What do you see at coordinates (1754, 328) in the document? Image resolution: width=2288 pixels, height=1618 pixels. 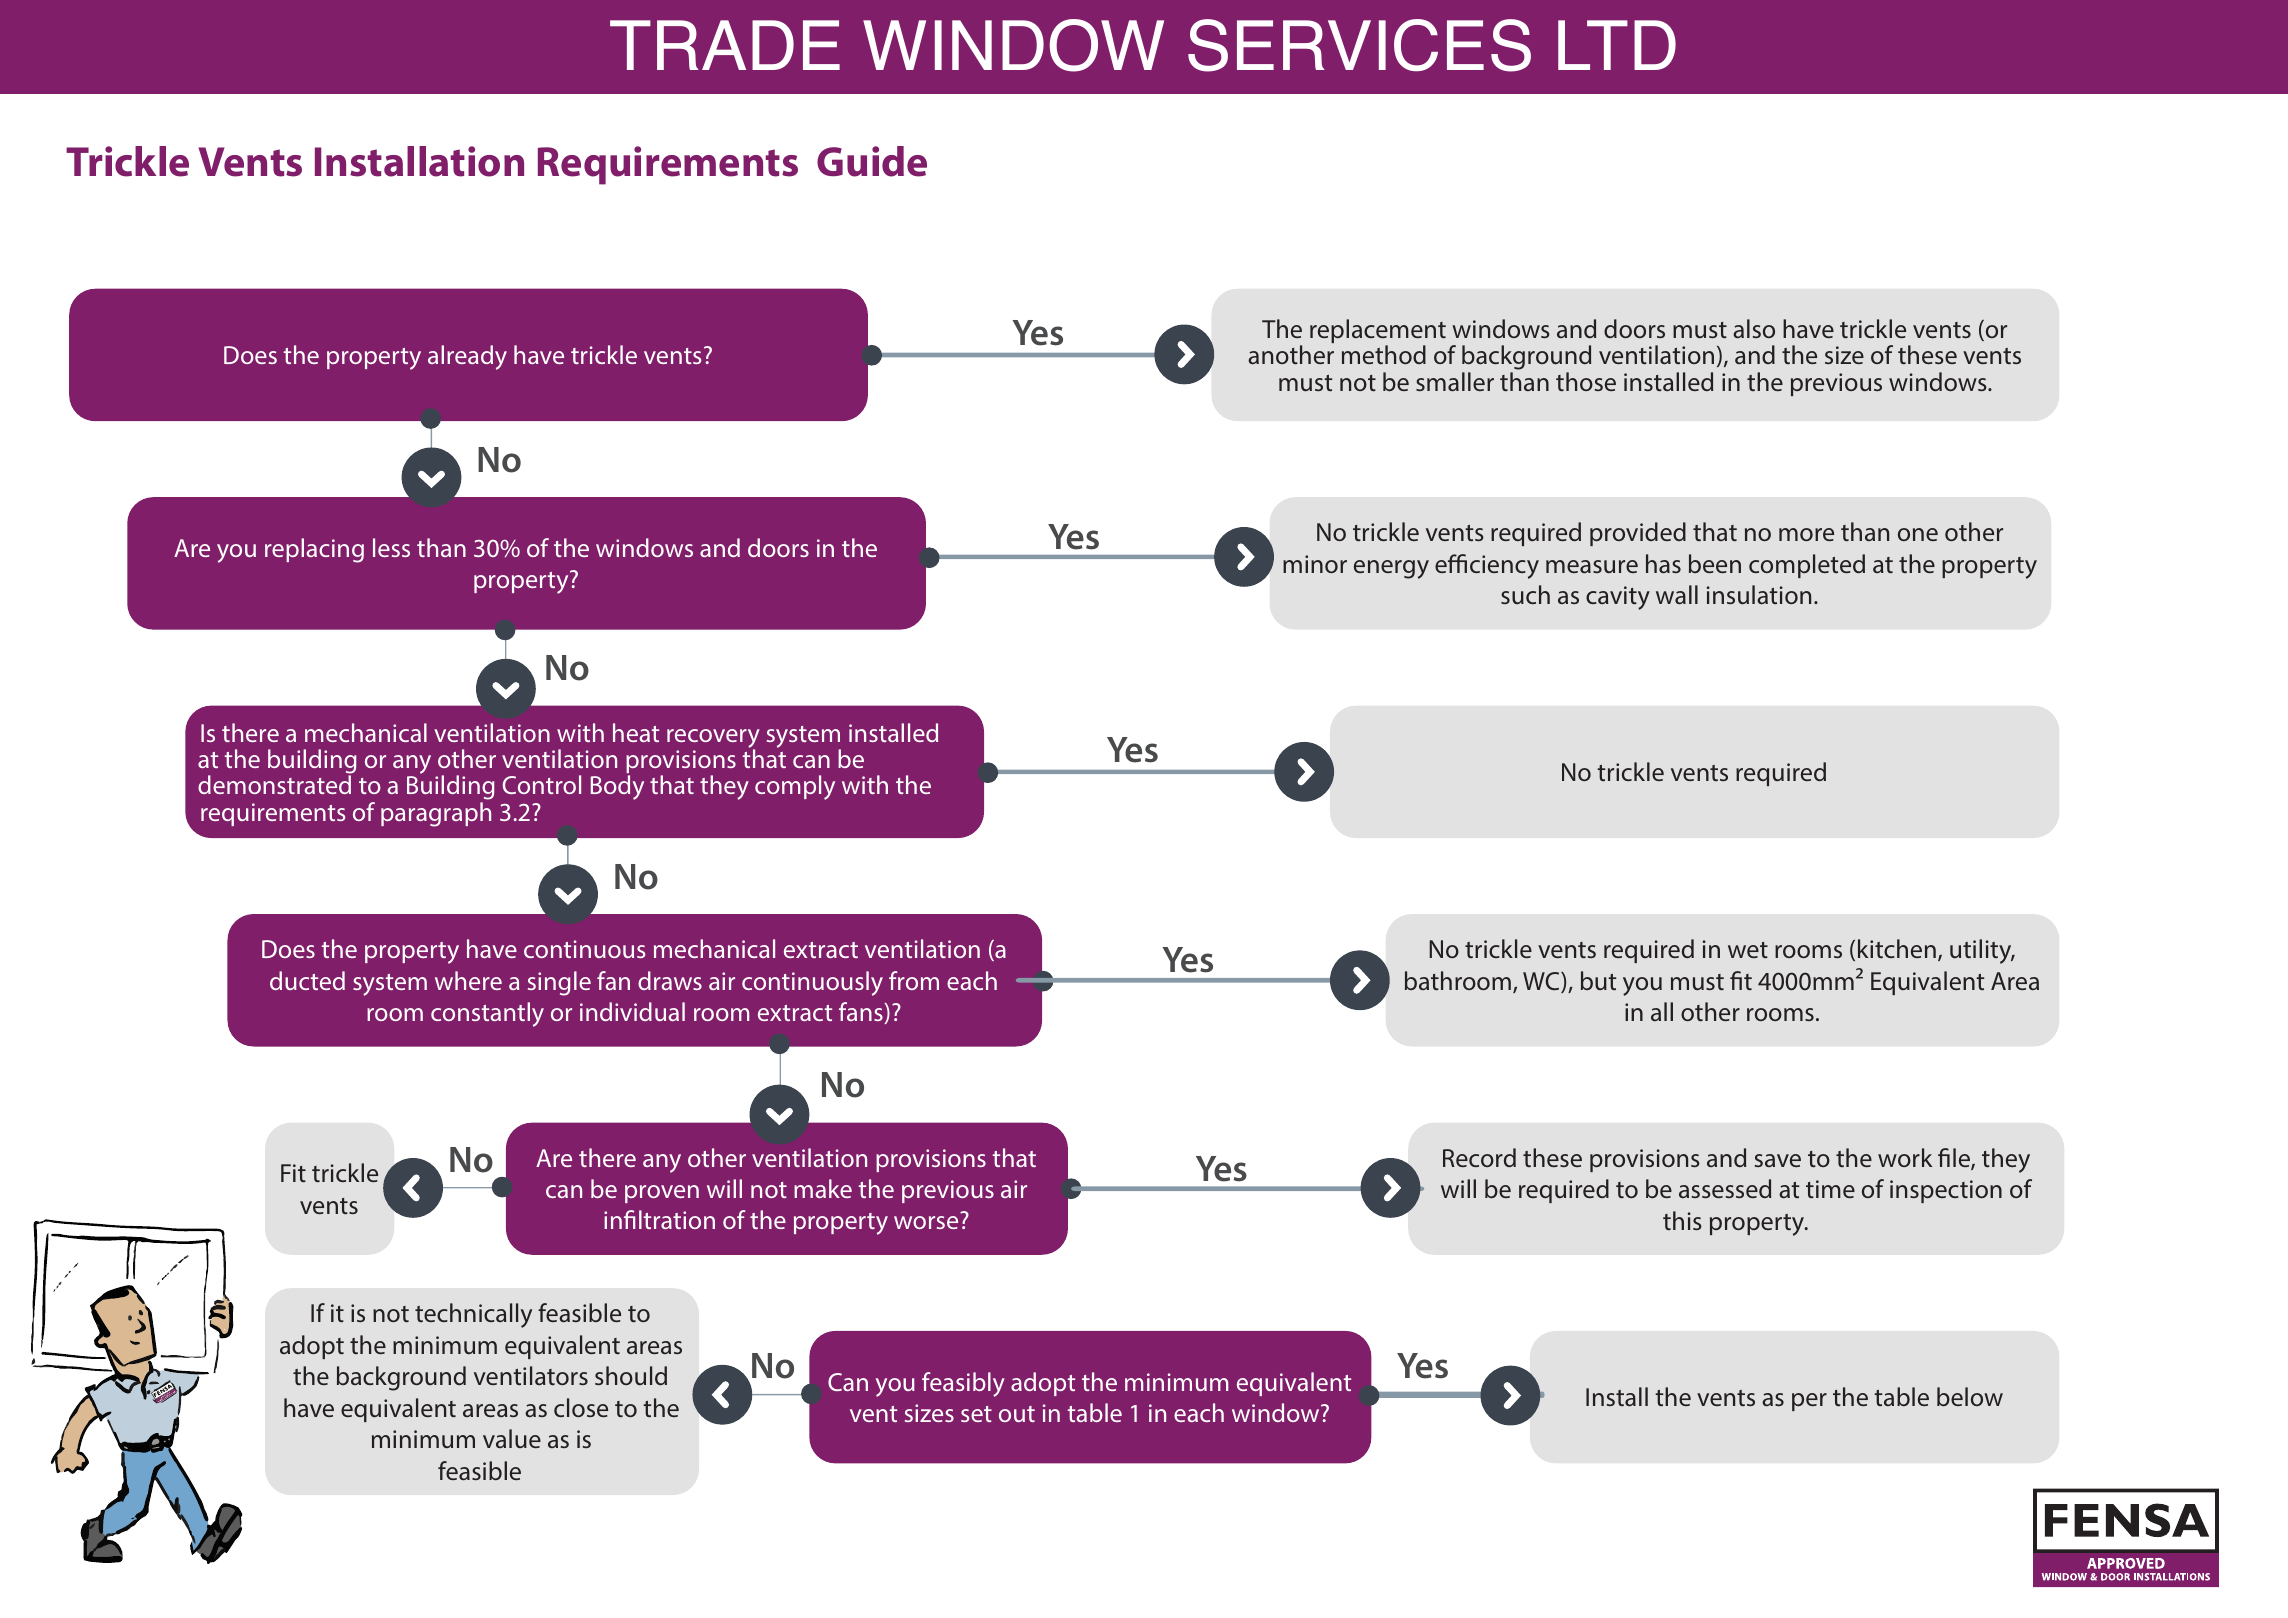 I see `also` at bounding box center [1754, 328].
